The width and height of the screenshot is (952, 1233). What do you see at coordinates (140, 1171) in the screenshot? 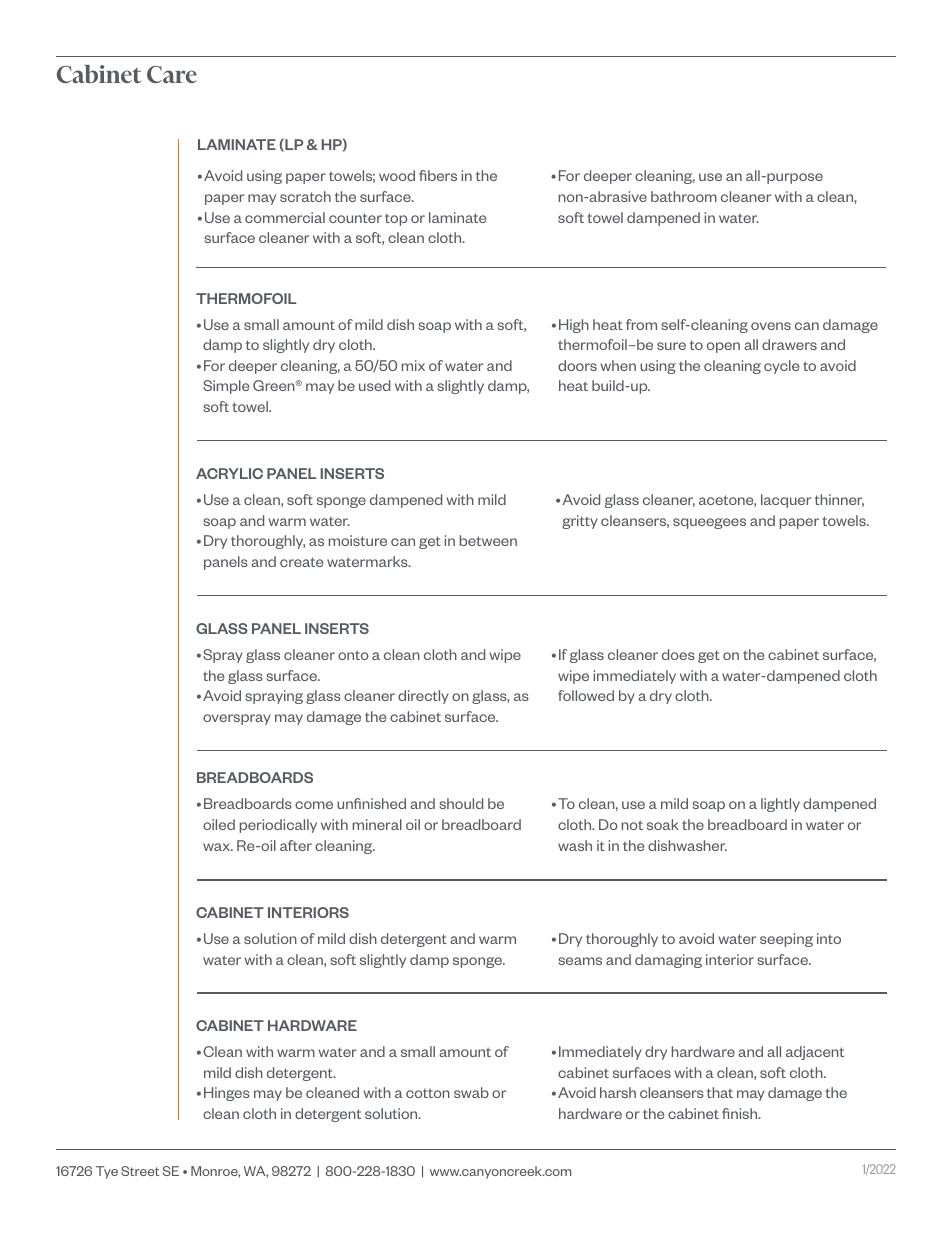
I see `Street` at bounding box center [140, 1171].
